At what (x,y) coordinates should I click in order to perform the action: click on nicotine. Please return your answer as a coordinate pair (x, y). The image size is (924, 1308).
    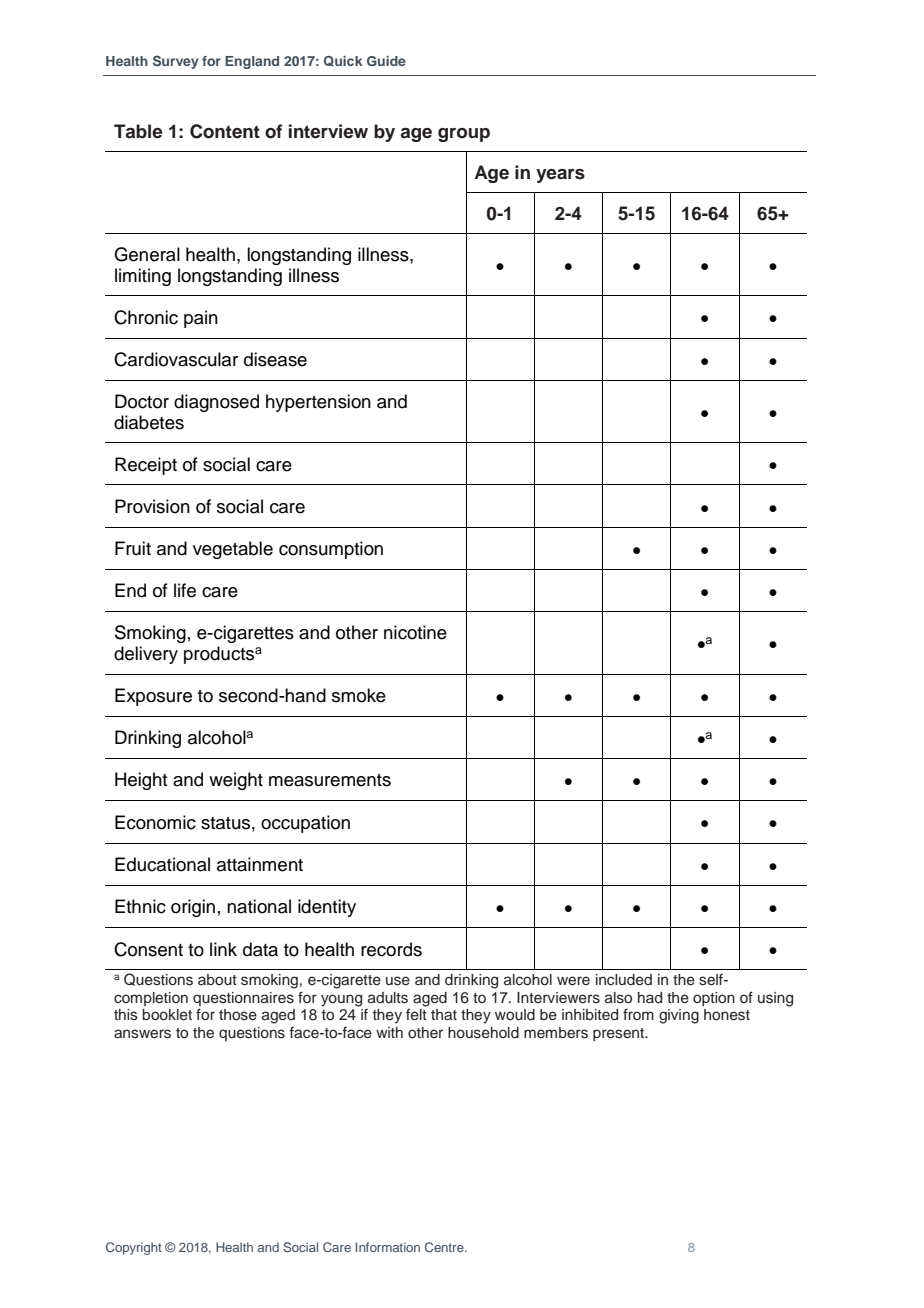
    Looking at the image, I should click on (415, 632).
